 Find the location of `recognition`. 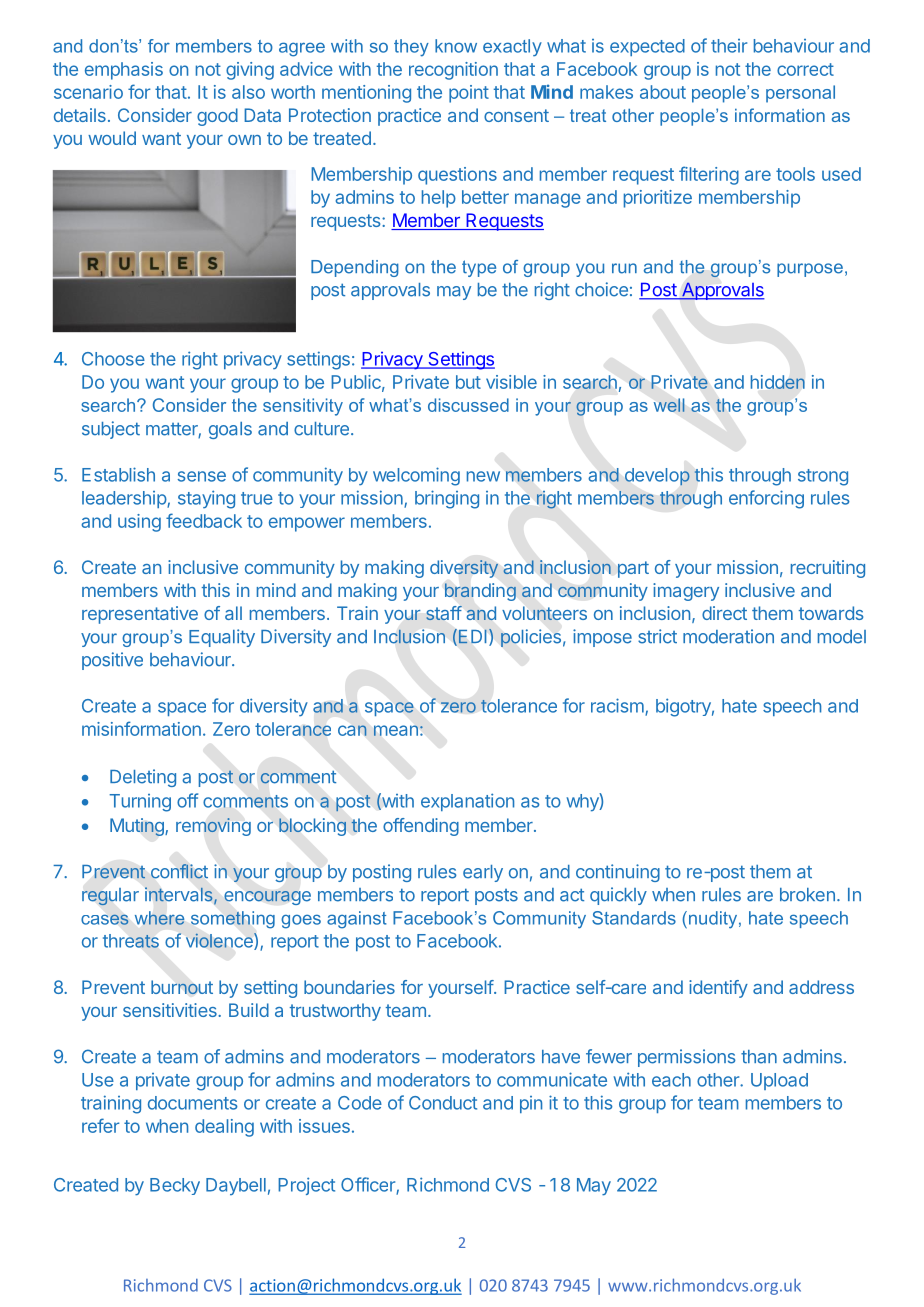

recognition is located at coordinates (453, 71).
